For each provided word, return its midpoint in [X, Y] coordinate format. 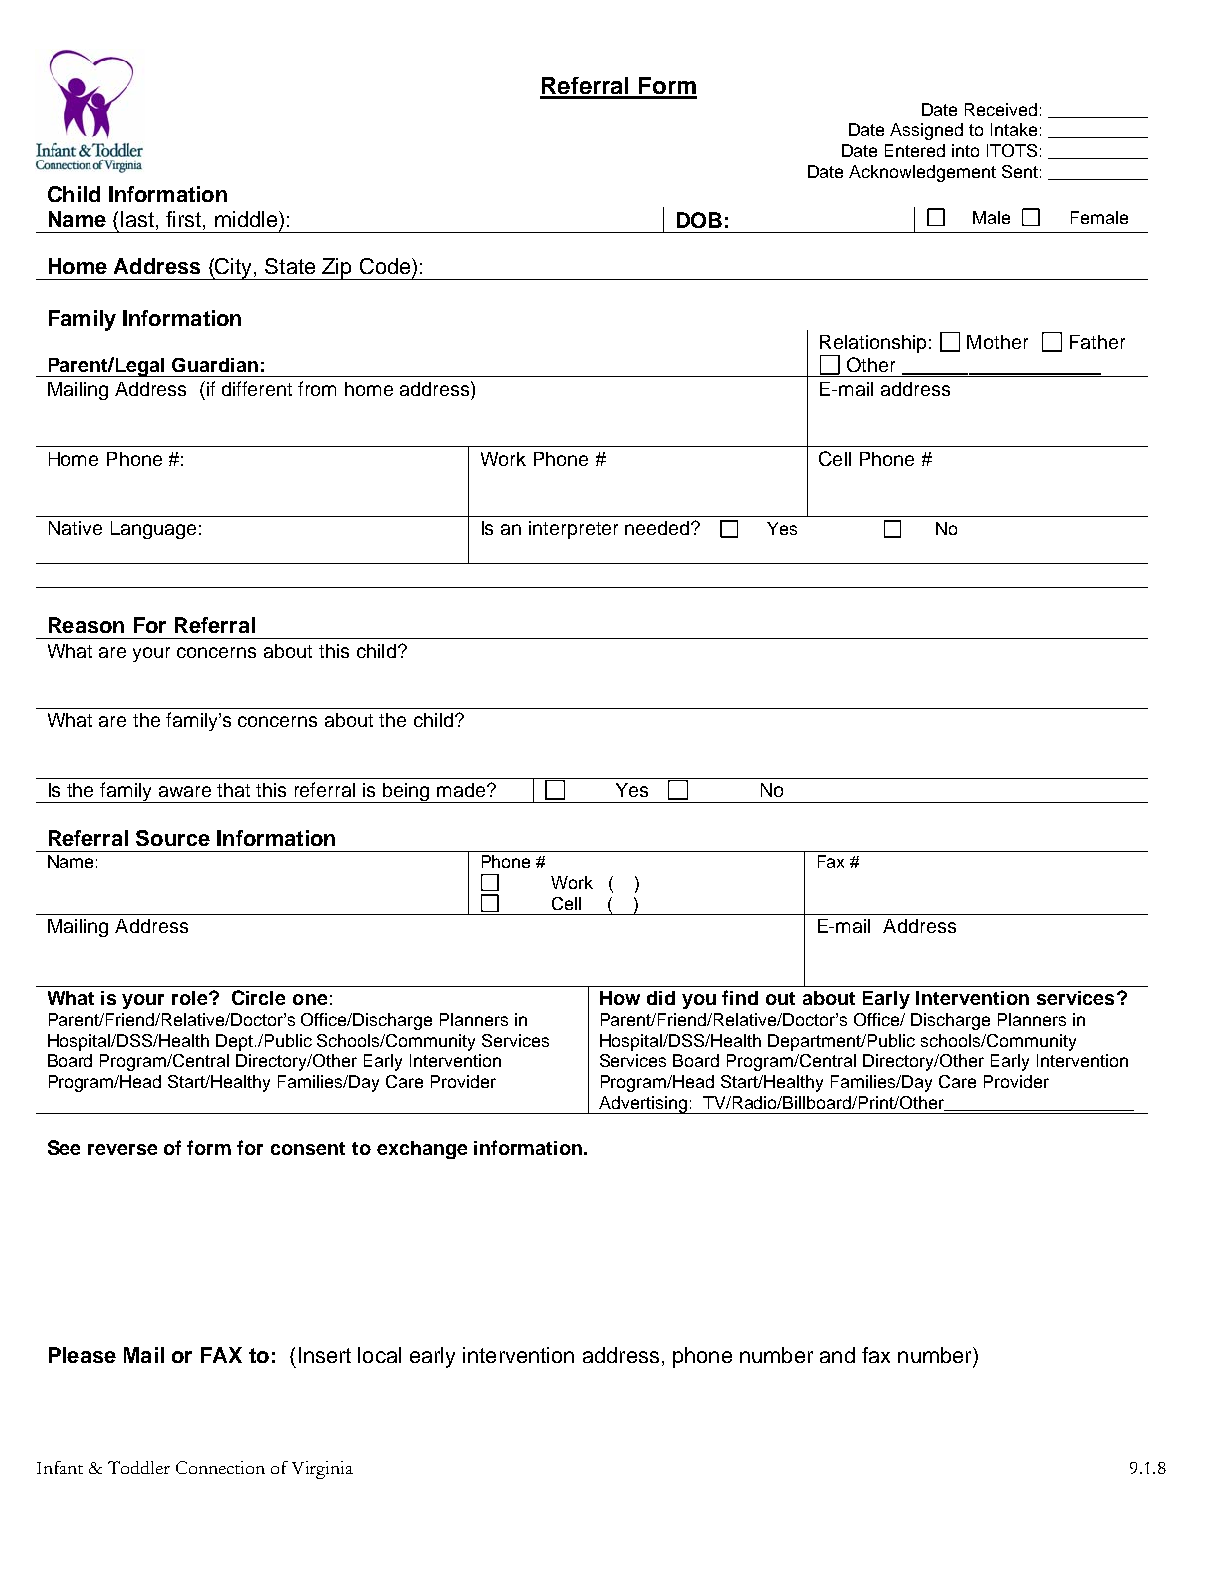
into [965, 150]
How [620, 998]
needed [659, 528]
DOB [699, 220]
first [183, 219]
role [191, 998]
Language [153, 530]
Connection [220, 1467]
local [379, 1355]
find [740, 997]
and [837, 1355]
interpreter [573, 530]
